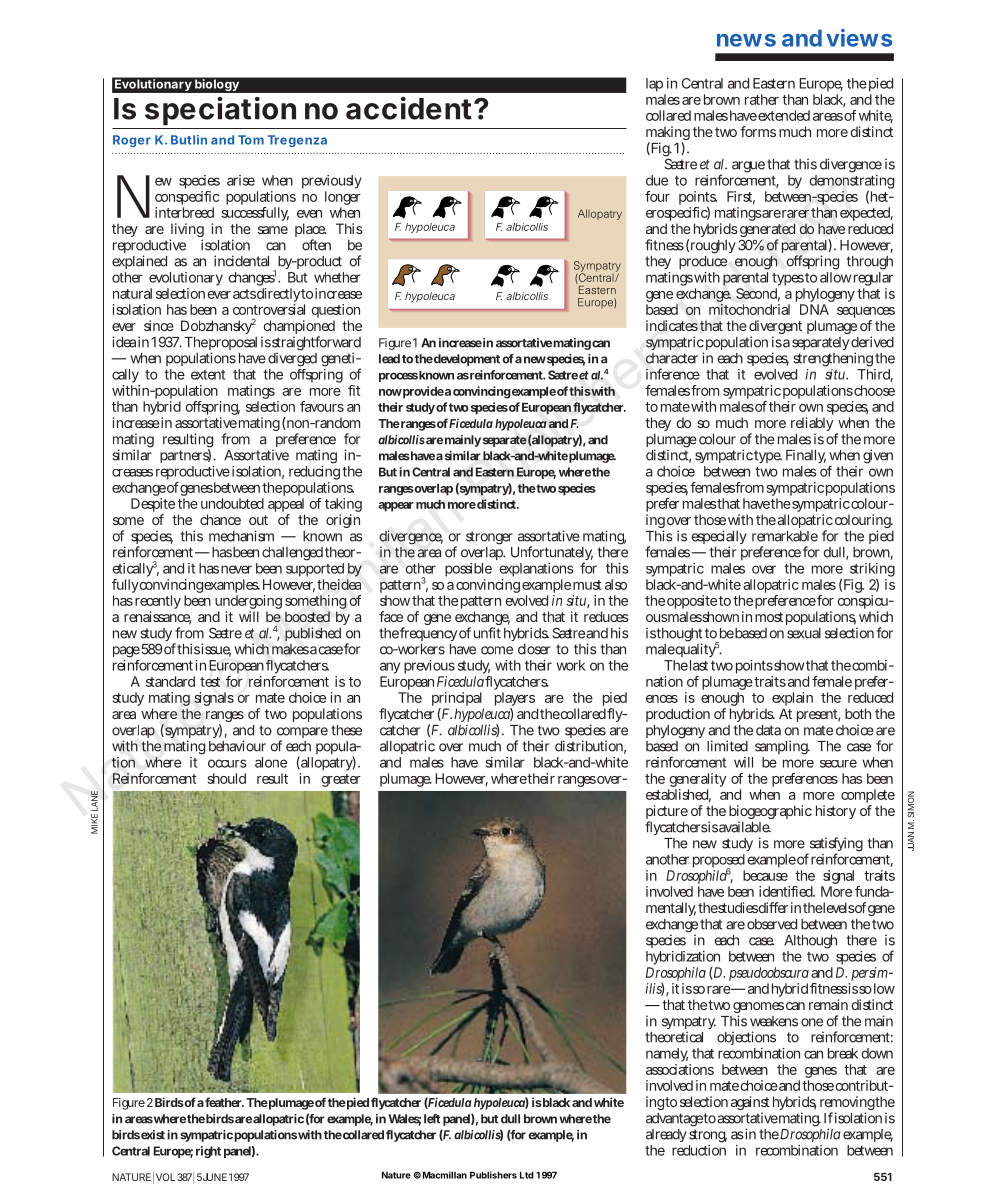 The image size is (1002, 1204). What do you see at coordinates (667, 813) in the image?
I see `picture` at bounding box center [667, 813].
